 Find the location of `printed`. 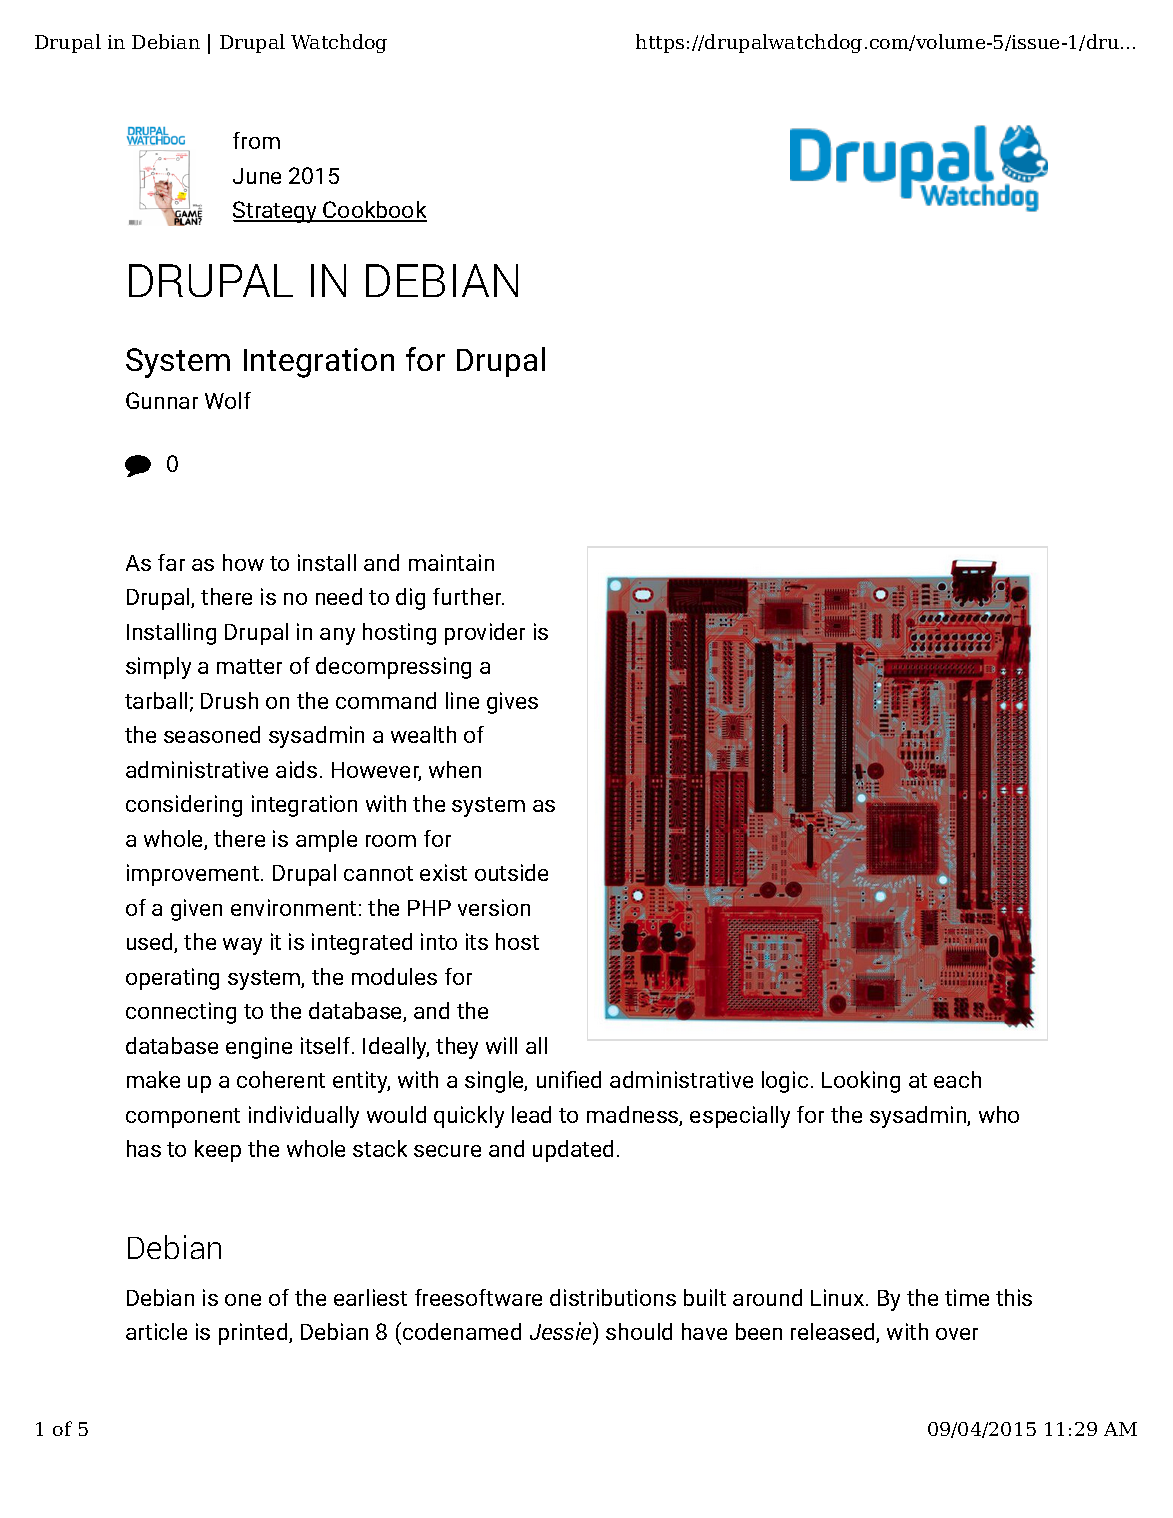

printed is located at coordinates (254, 1334).
